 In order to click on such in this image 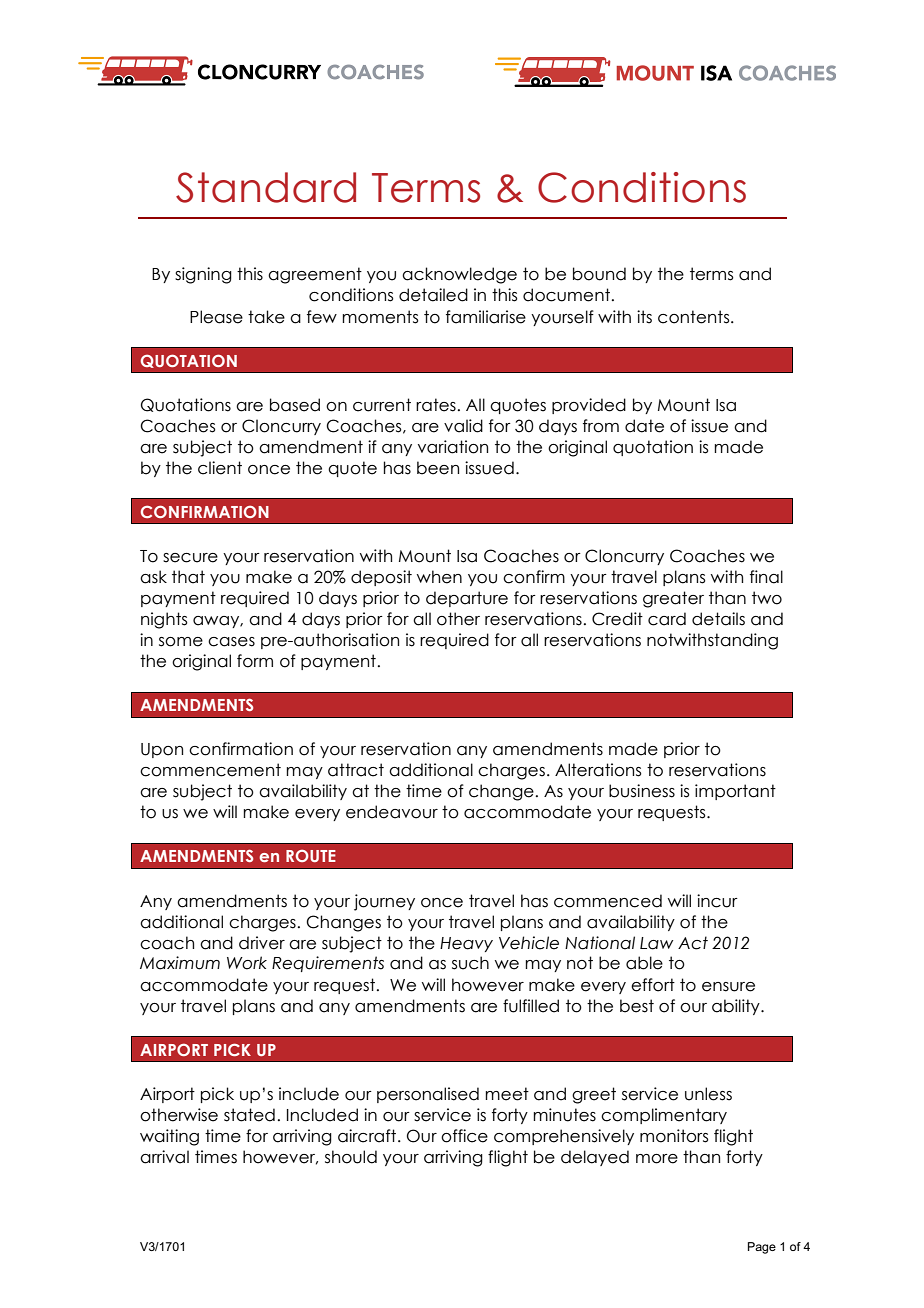, I will do `click(470, 963)`.
